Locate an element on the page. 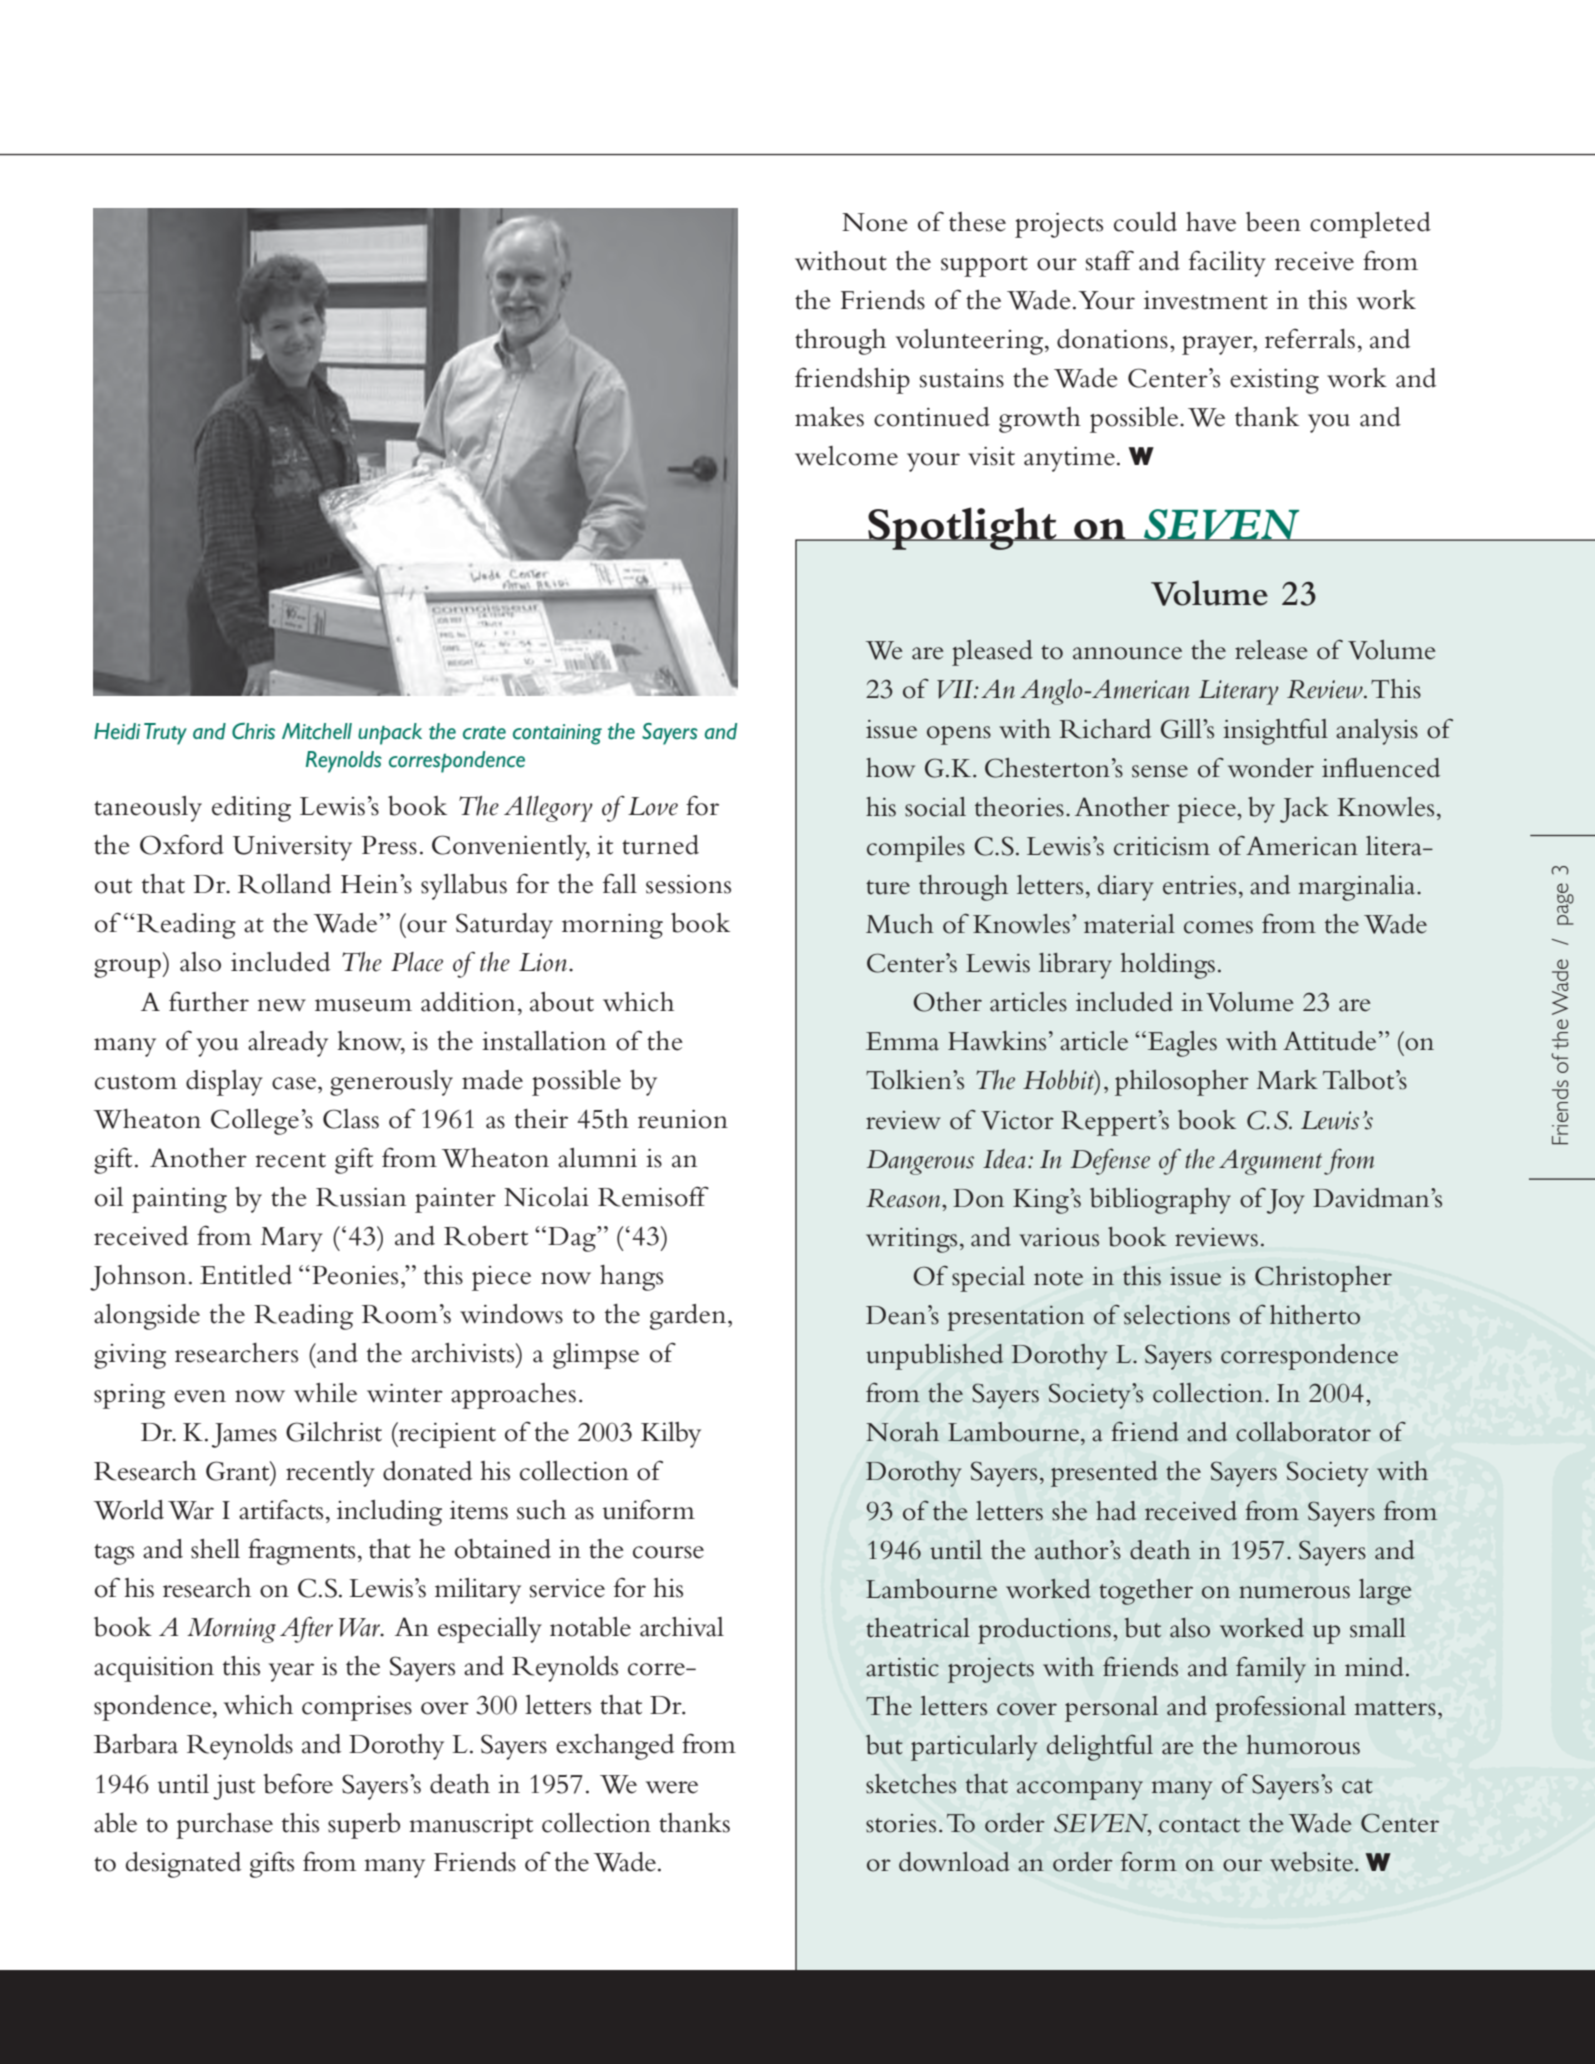 The height and width of the document is (2064, 1595). facility is located at coordinates (1227, 263).
